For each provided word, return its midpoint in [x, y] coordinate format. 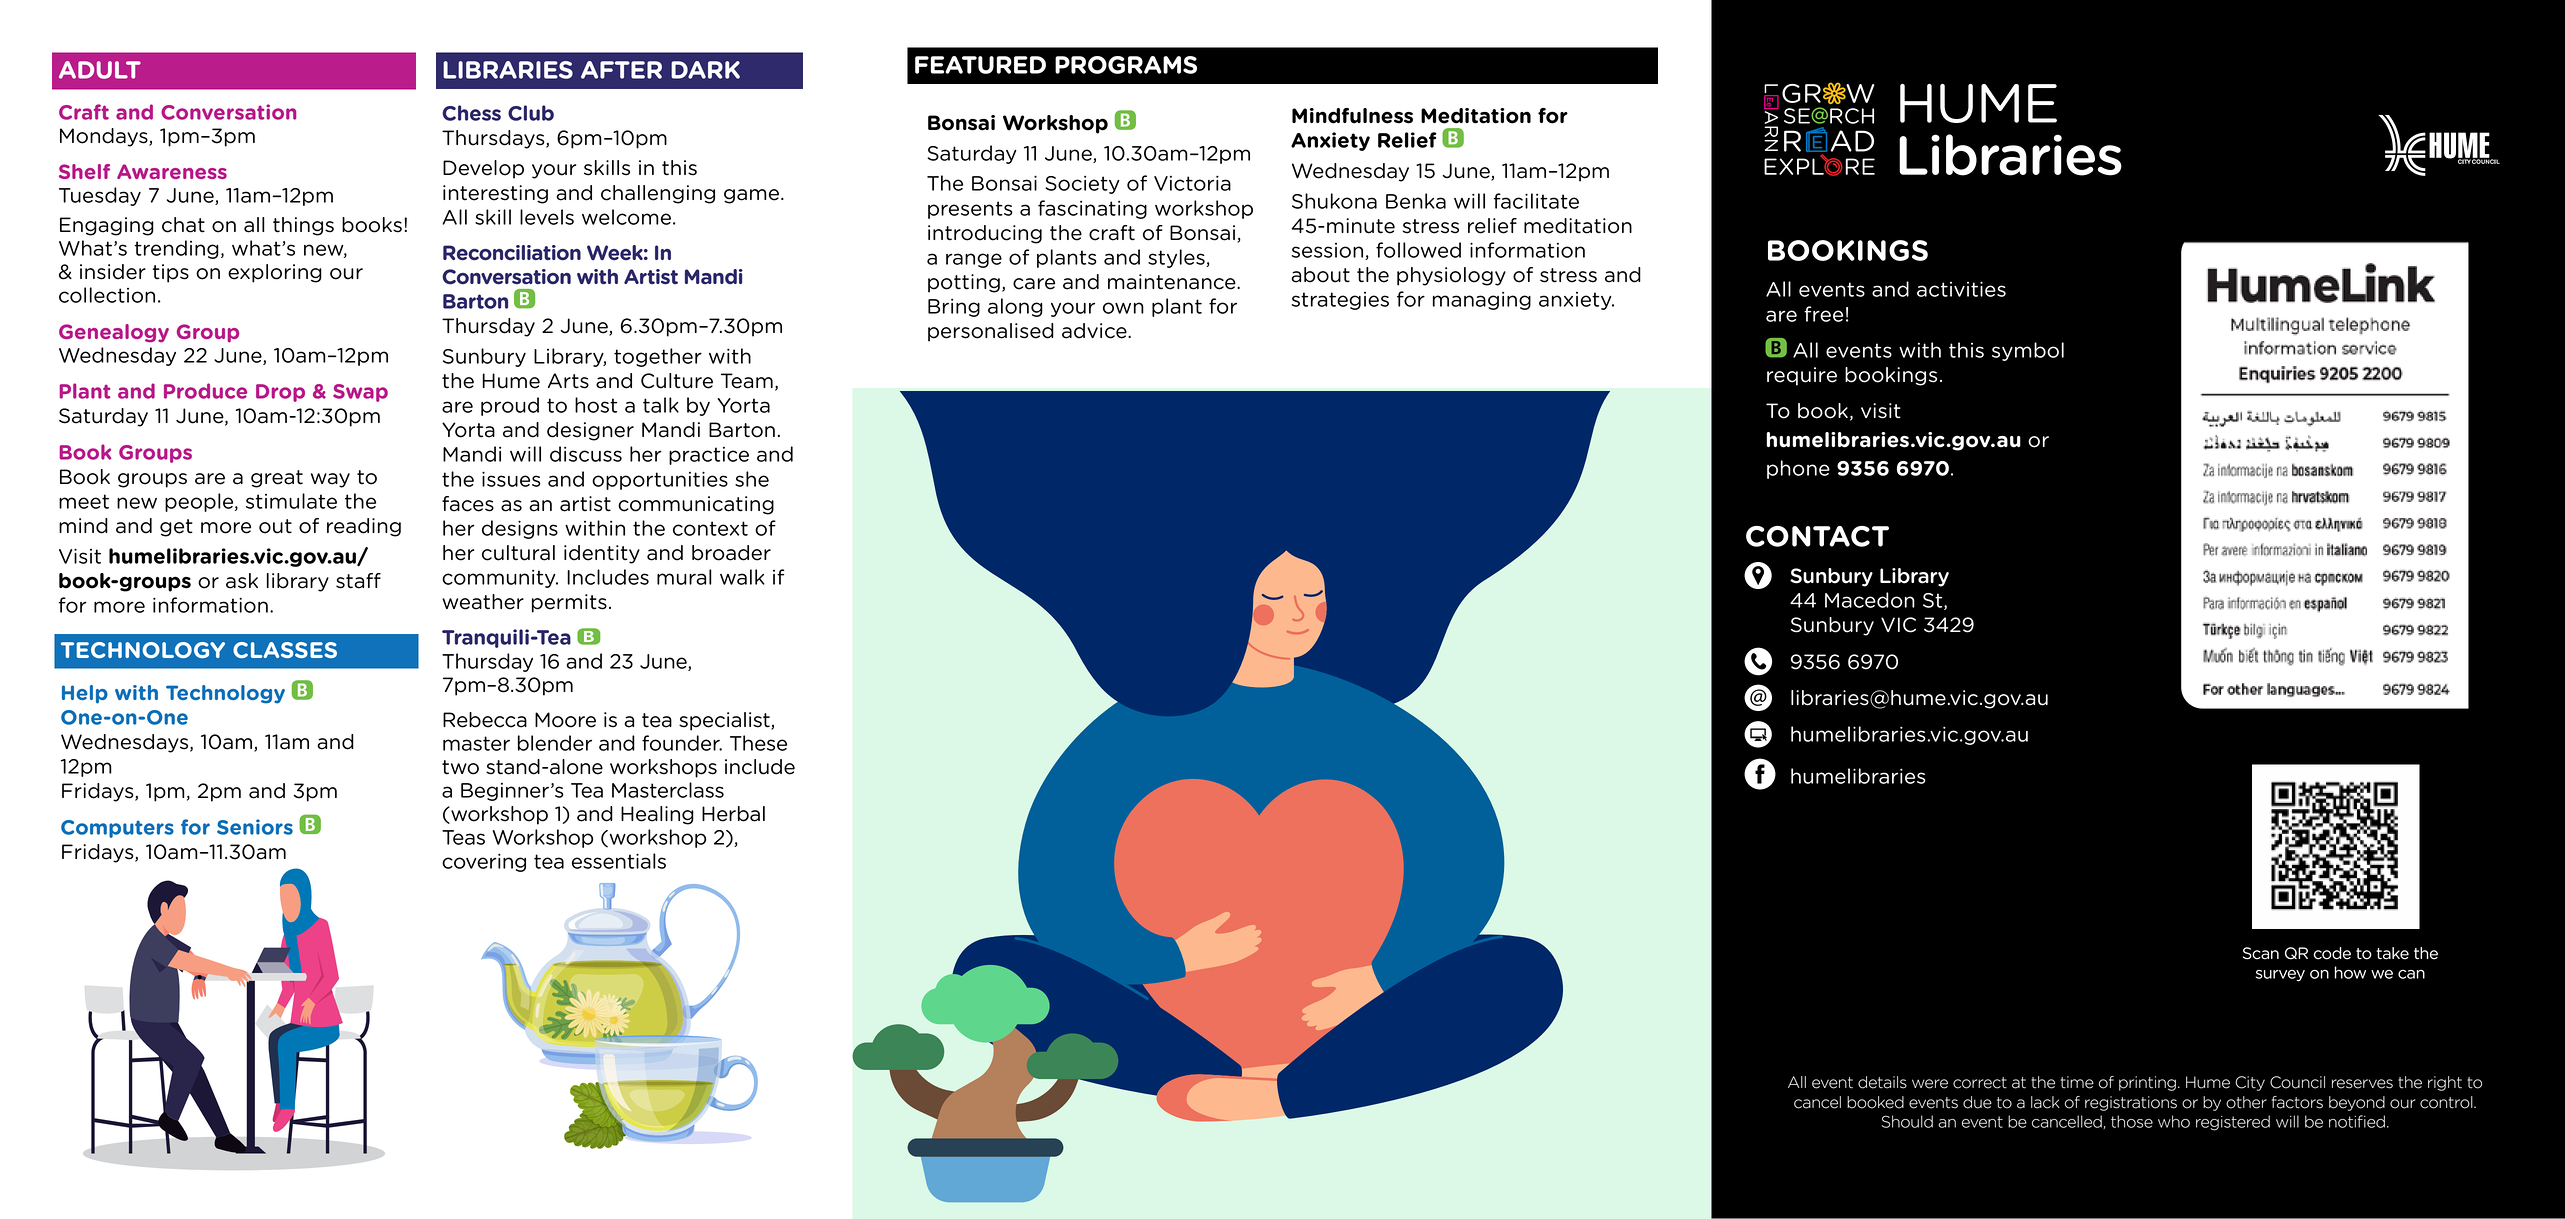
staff [358, 581]
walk [742, 577]
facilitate [1536, 201]
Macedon [1870, 600]
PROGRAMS [1126, 65]
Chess [471, 113]
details [1882, 1082]
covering [484, 862]
